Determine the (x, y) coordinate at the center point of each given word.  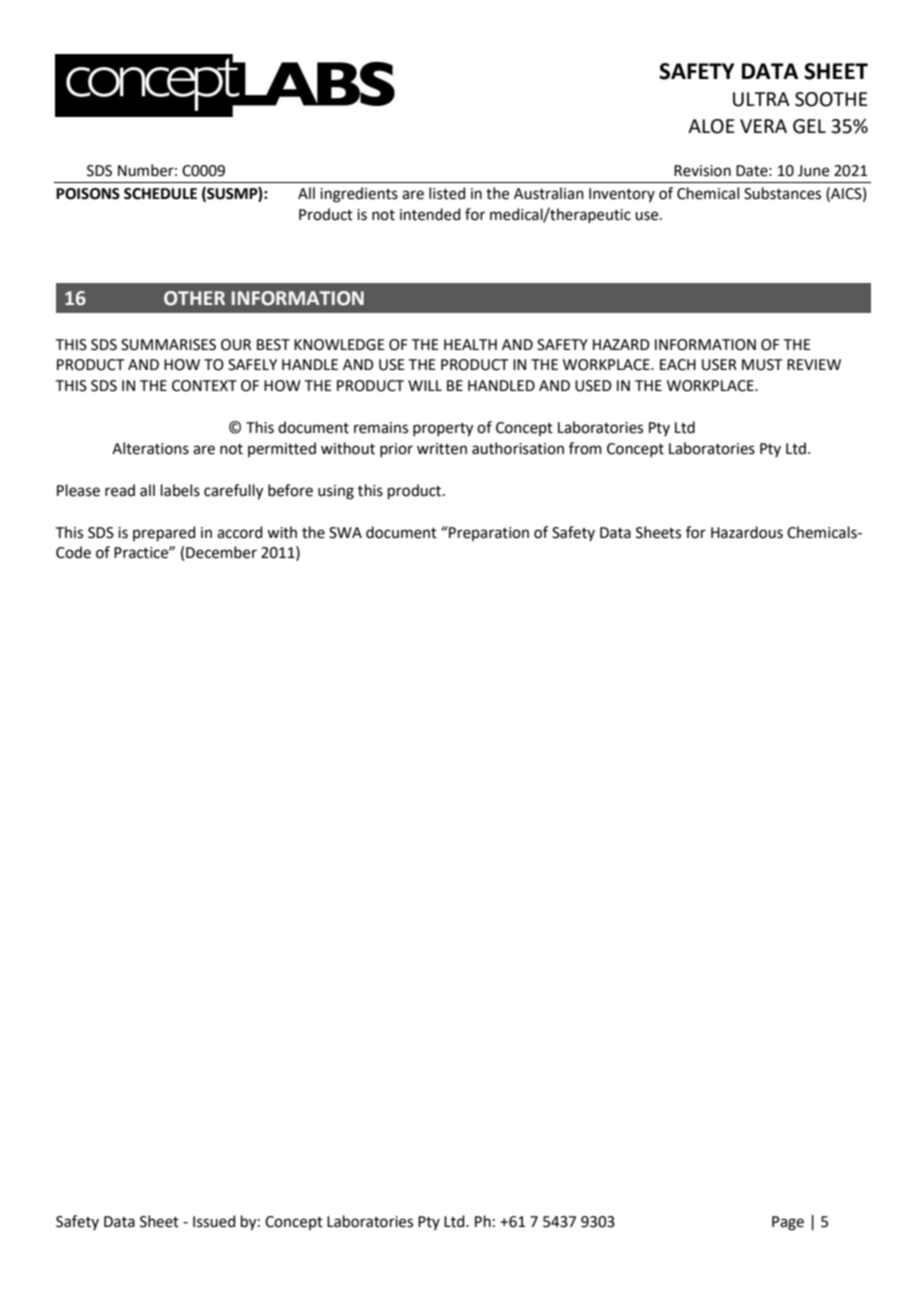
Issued (214, 1221)
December (221, 552)
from (585, 448)
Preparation (488, 533)
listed (447, 193)
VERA (763, 126)
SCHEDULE (160, 194)
